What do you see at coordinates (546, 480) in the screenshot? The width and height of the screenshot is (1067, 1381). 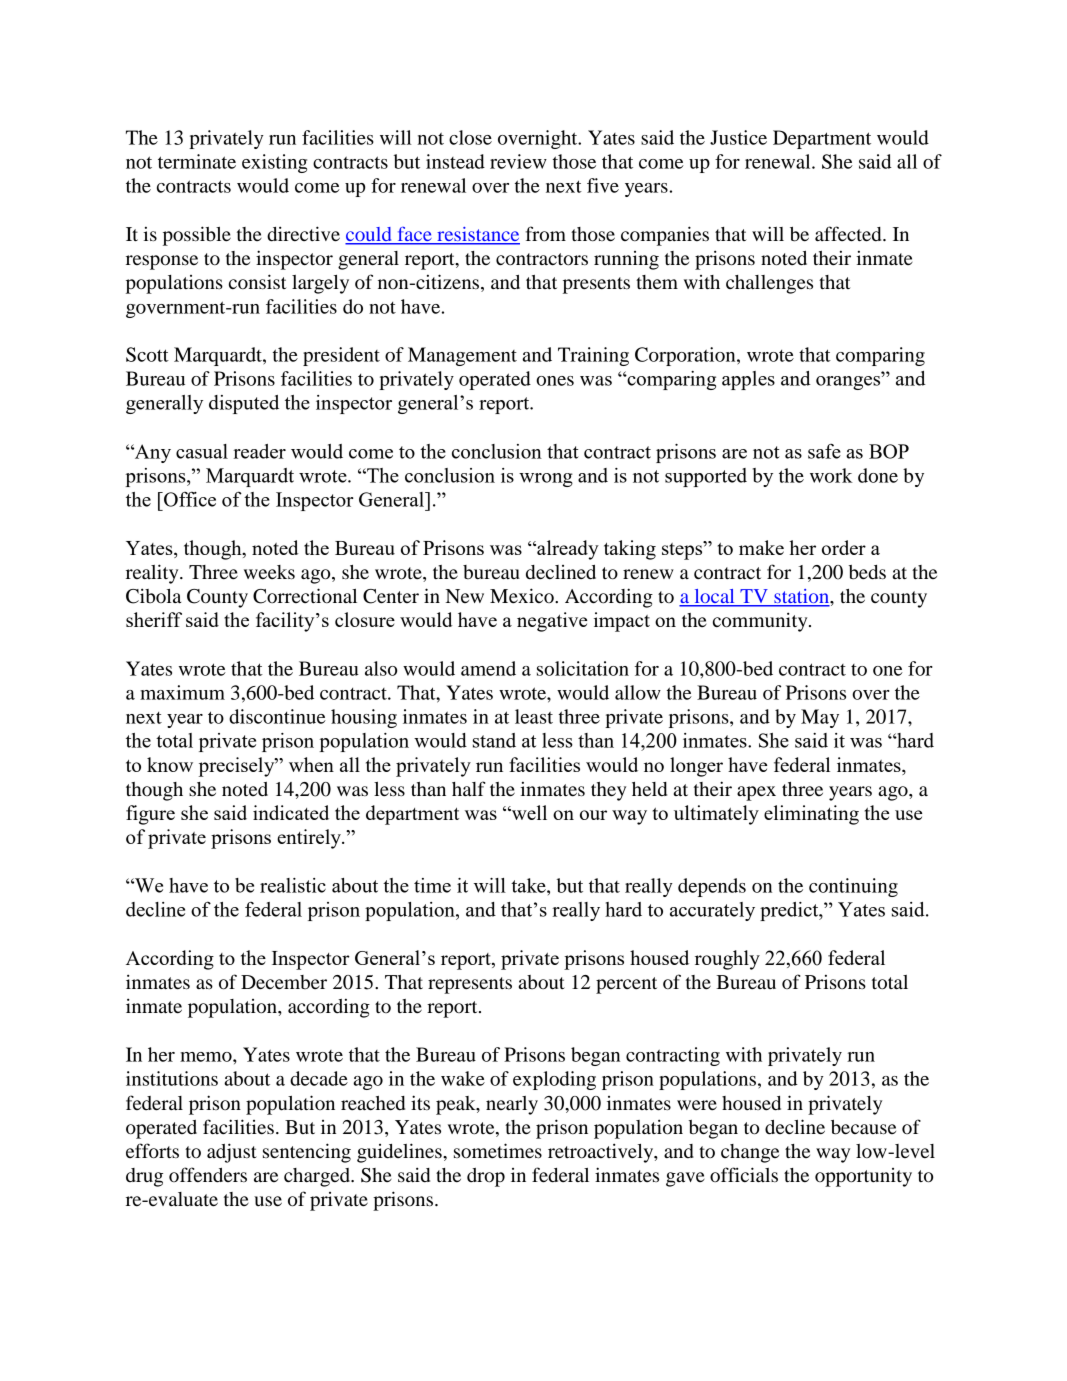 I see `wrong` at bounding box center [546, 480].
